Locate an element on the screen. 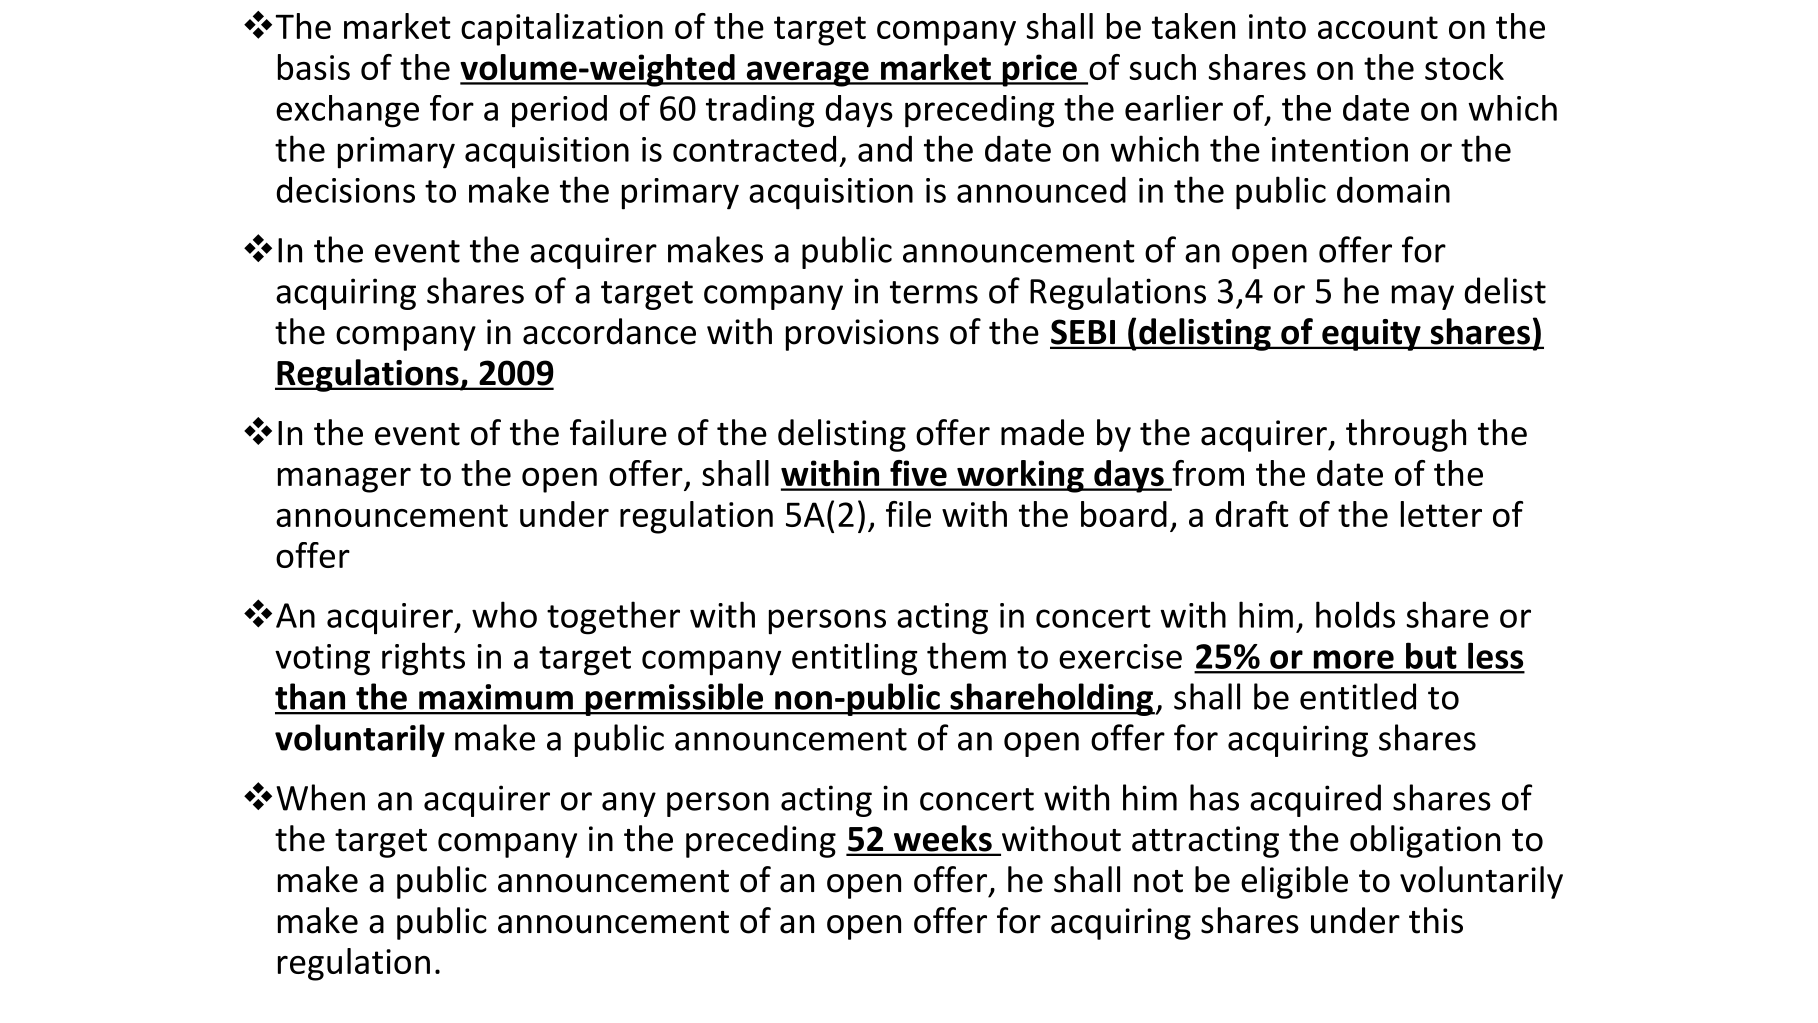  manager is located at coordinates (344, 480).
